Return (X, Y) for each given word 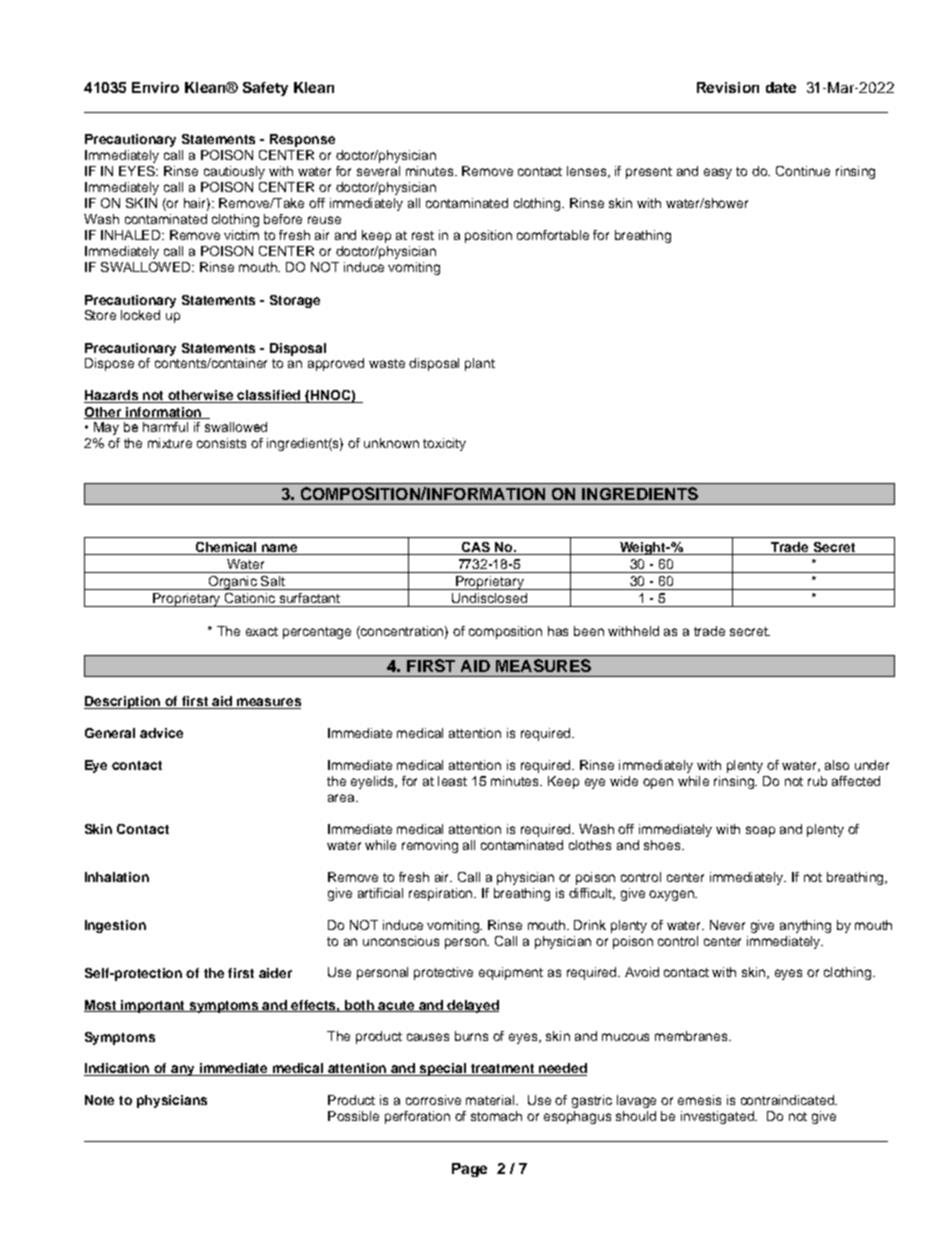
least (452, 781)
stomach (496, 1116)
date (781, 87)
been (589, 631)
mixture (170, 443)
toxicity (444, 444)
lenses (586, 171)
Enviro (155, 87)
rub (817, 781)
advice (161, 733)
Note (99, 1100)
